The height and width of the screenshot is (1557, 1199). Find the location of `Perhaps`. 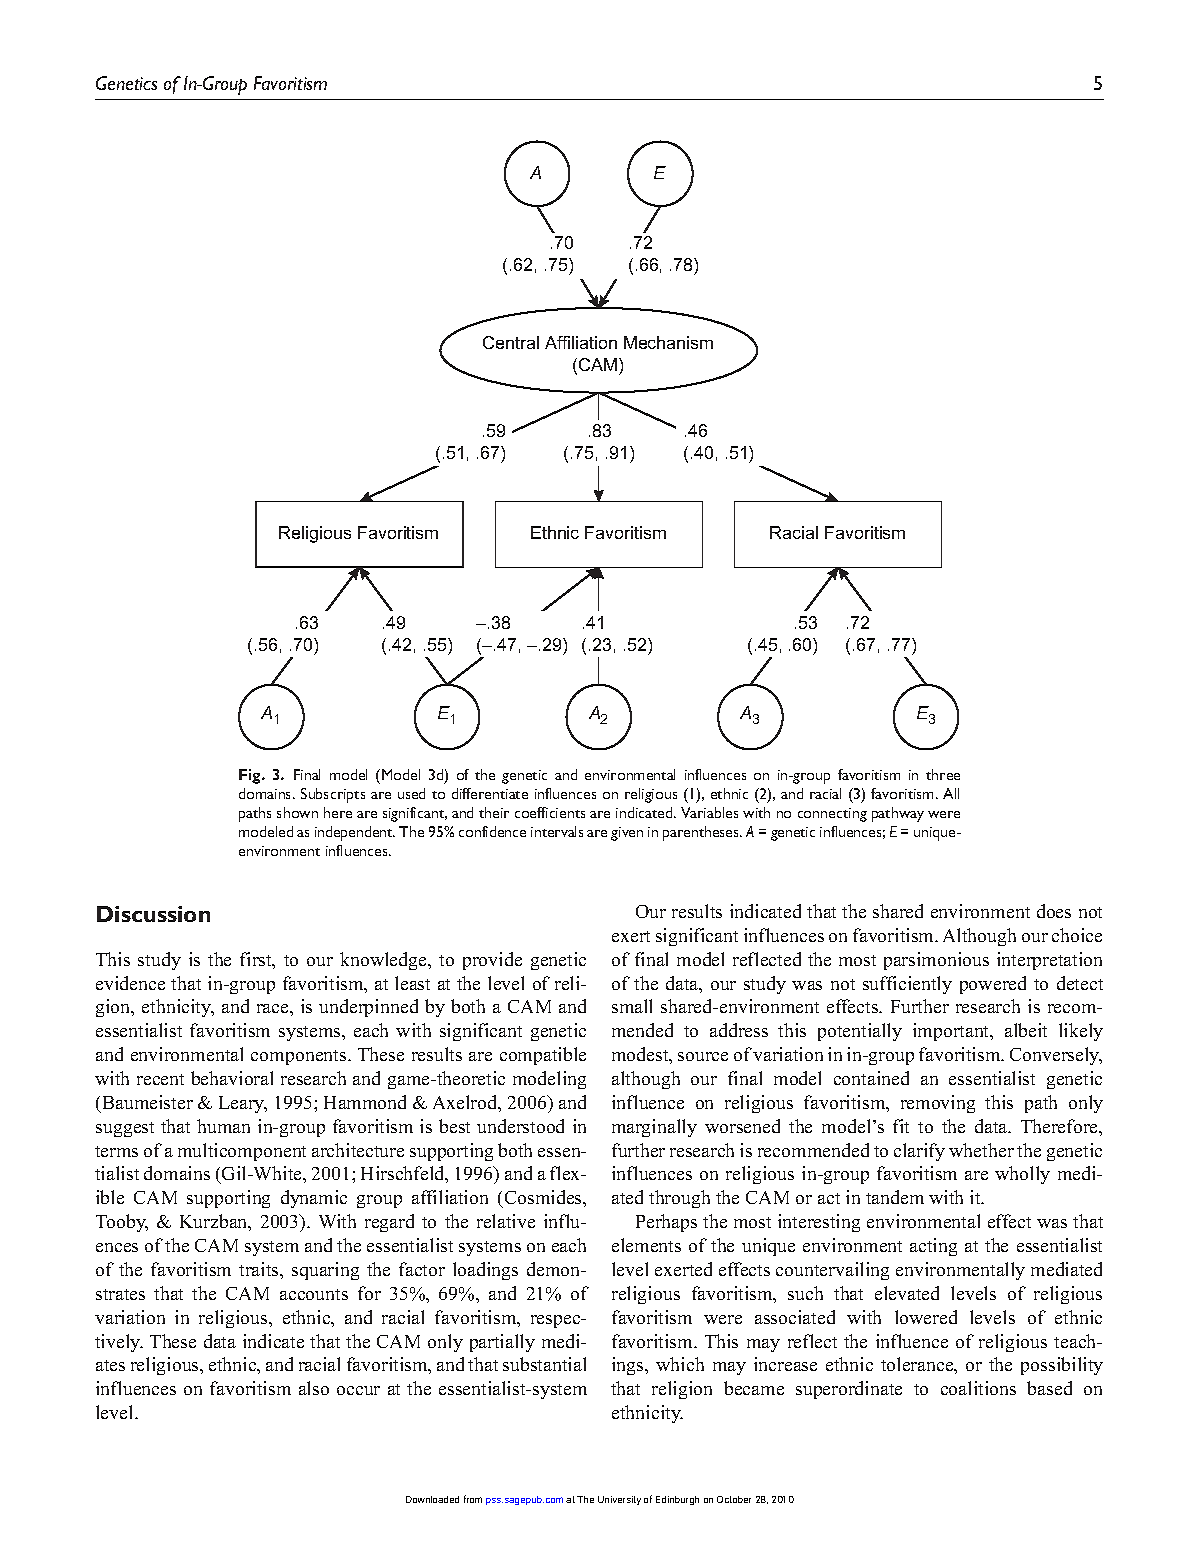

Perhaps is located at coordinates (666, 1223).
